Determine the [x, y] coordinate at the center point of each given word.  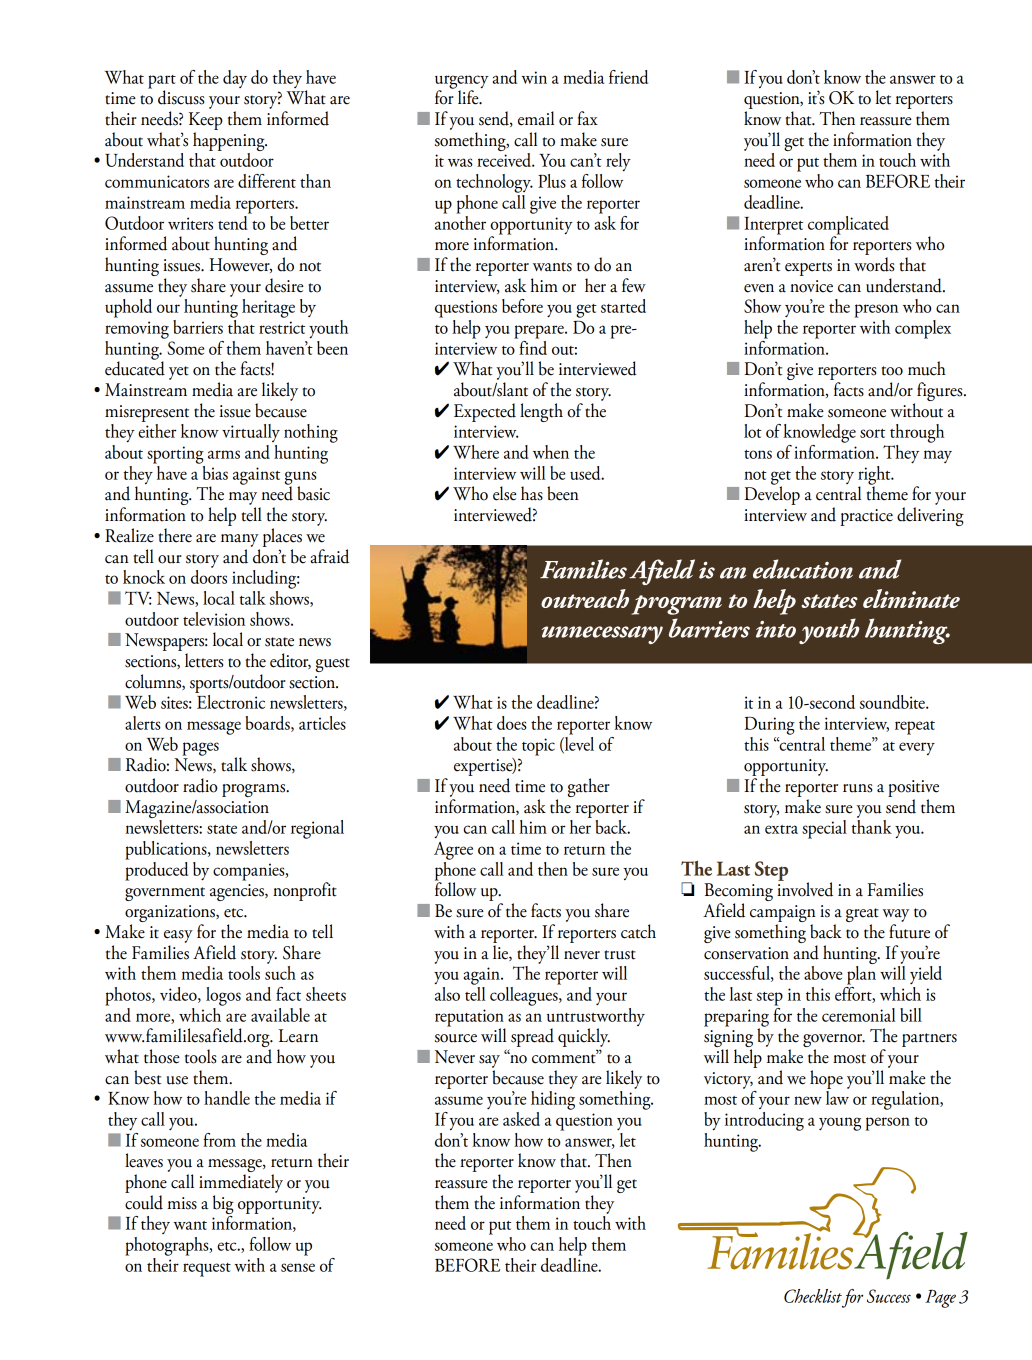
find [532, 346]
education [803, 569]
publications [167, 850]
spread [531, 1039]
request [207, 1270]
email [536, 118]
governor [834, 1042]
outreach [585, 598]
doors [209, 575]
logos [223, 996]
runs [857, 788]
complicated [848, 226]
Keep [206, 121]
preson [876, 311]
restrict [282, 327]
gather [589, 787]
